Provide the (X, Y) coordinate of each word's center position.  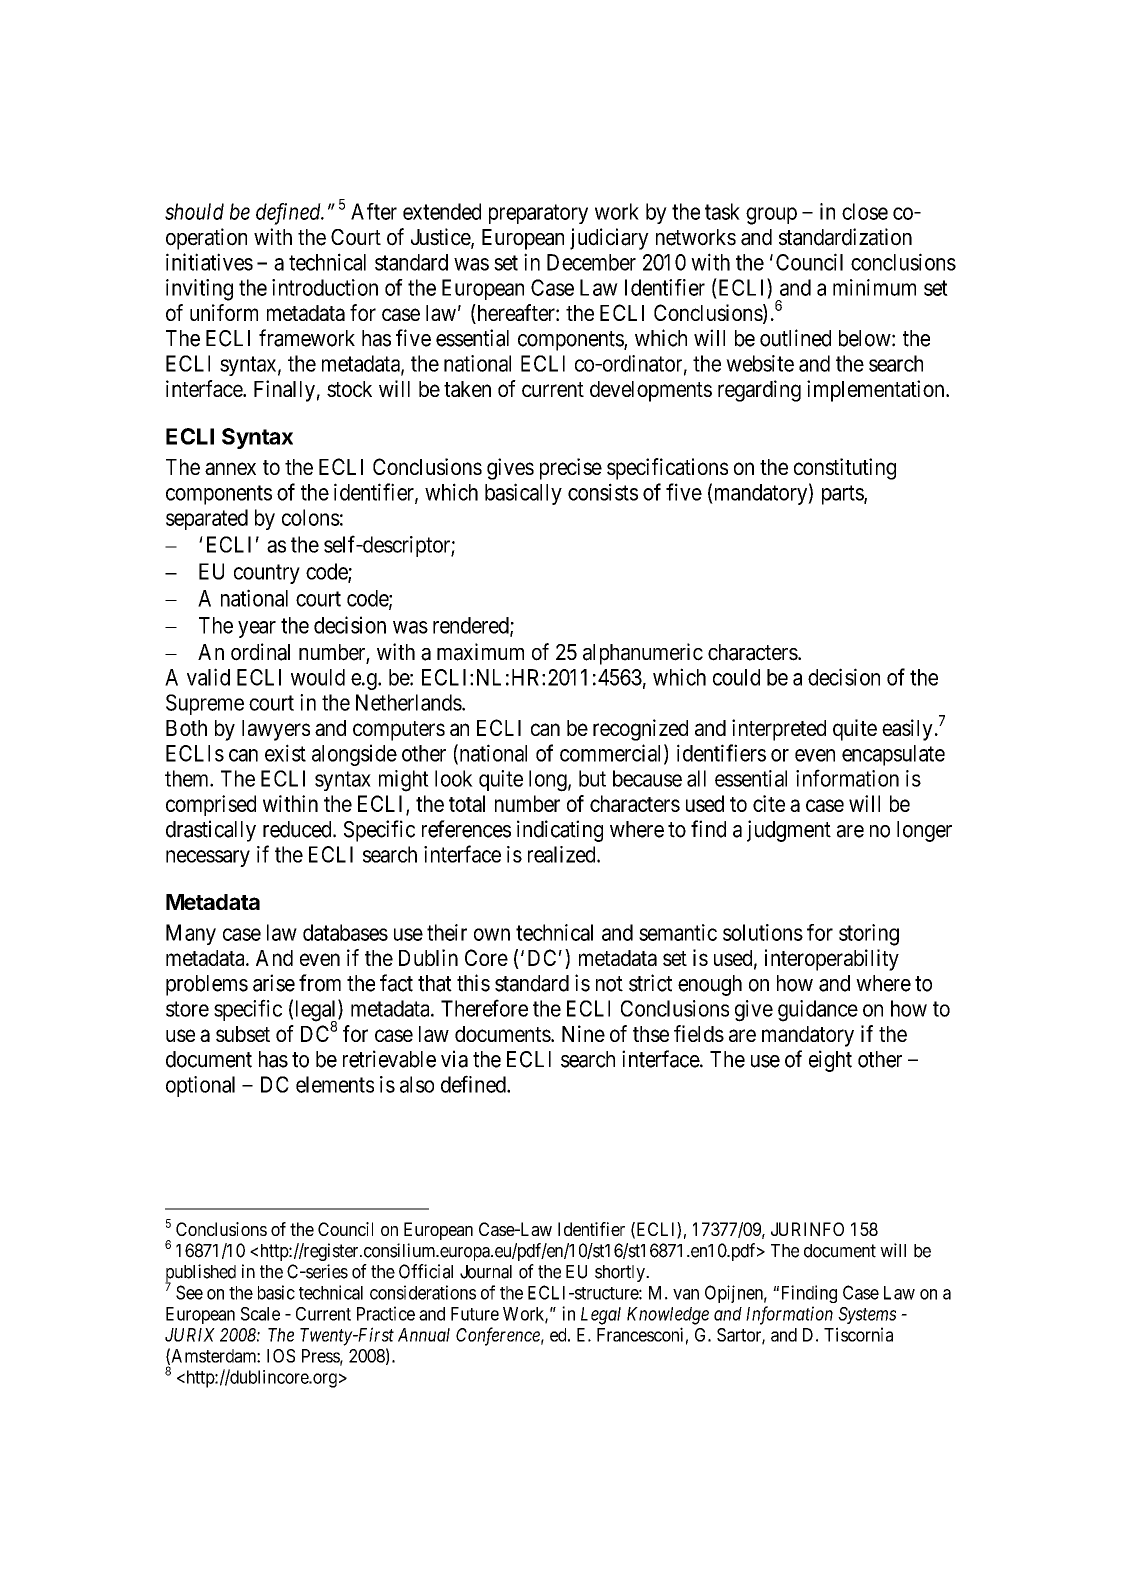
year (257, 629)
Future (475, 1314)
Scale (260, 1314)
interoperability (832, 960)
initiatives (209, 262)
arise (274, 983)
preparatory (538, 214)
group (771, 216)
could (736, 677)
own (492, 934)
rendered (472, 626)
